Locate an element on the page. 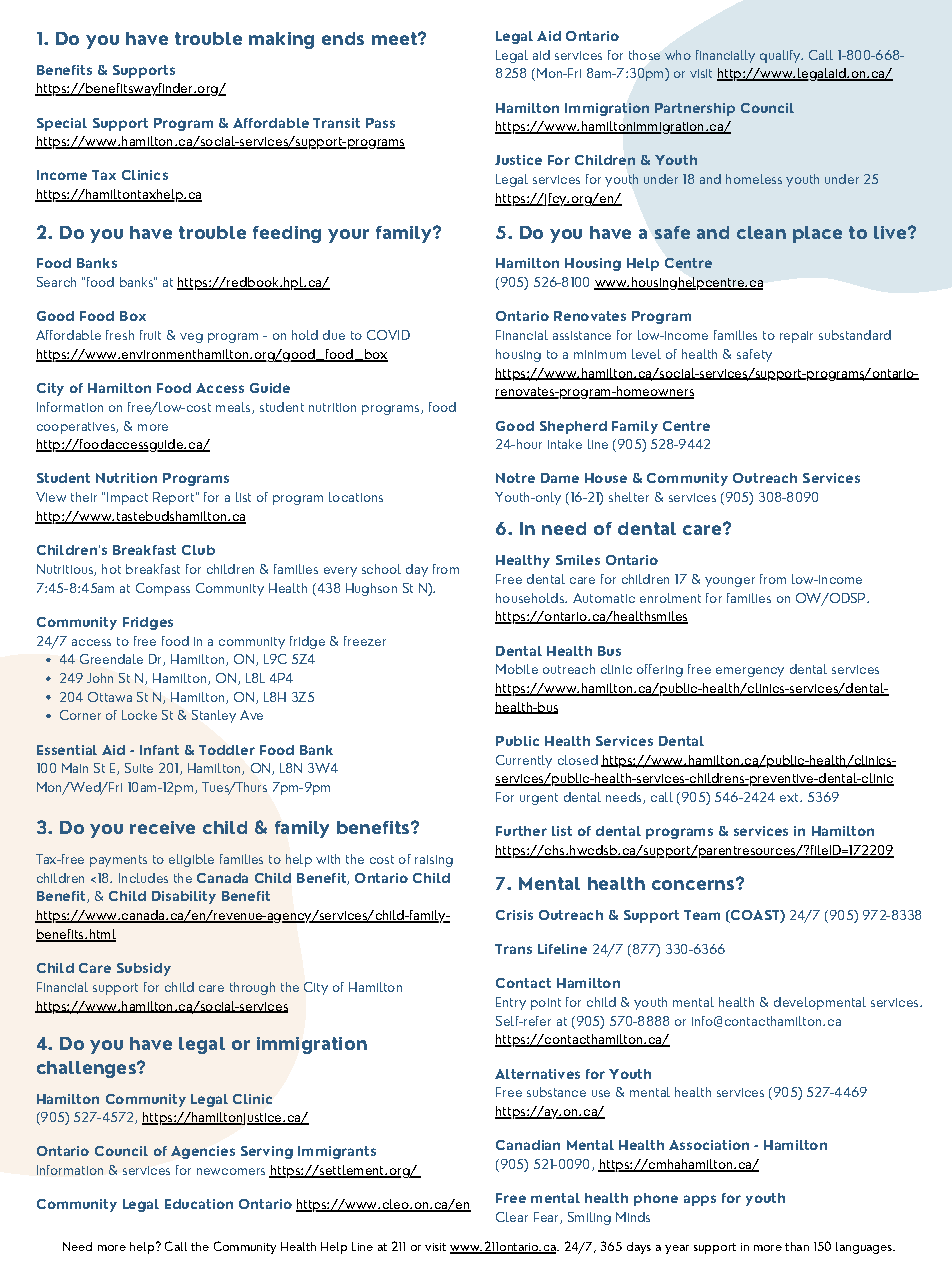  Crisis is located at coordinates (514, 915).
